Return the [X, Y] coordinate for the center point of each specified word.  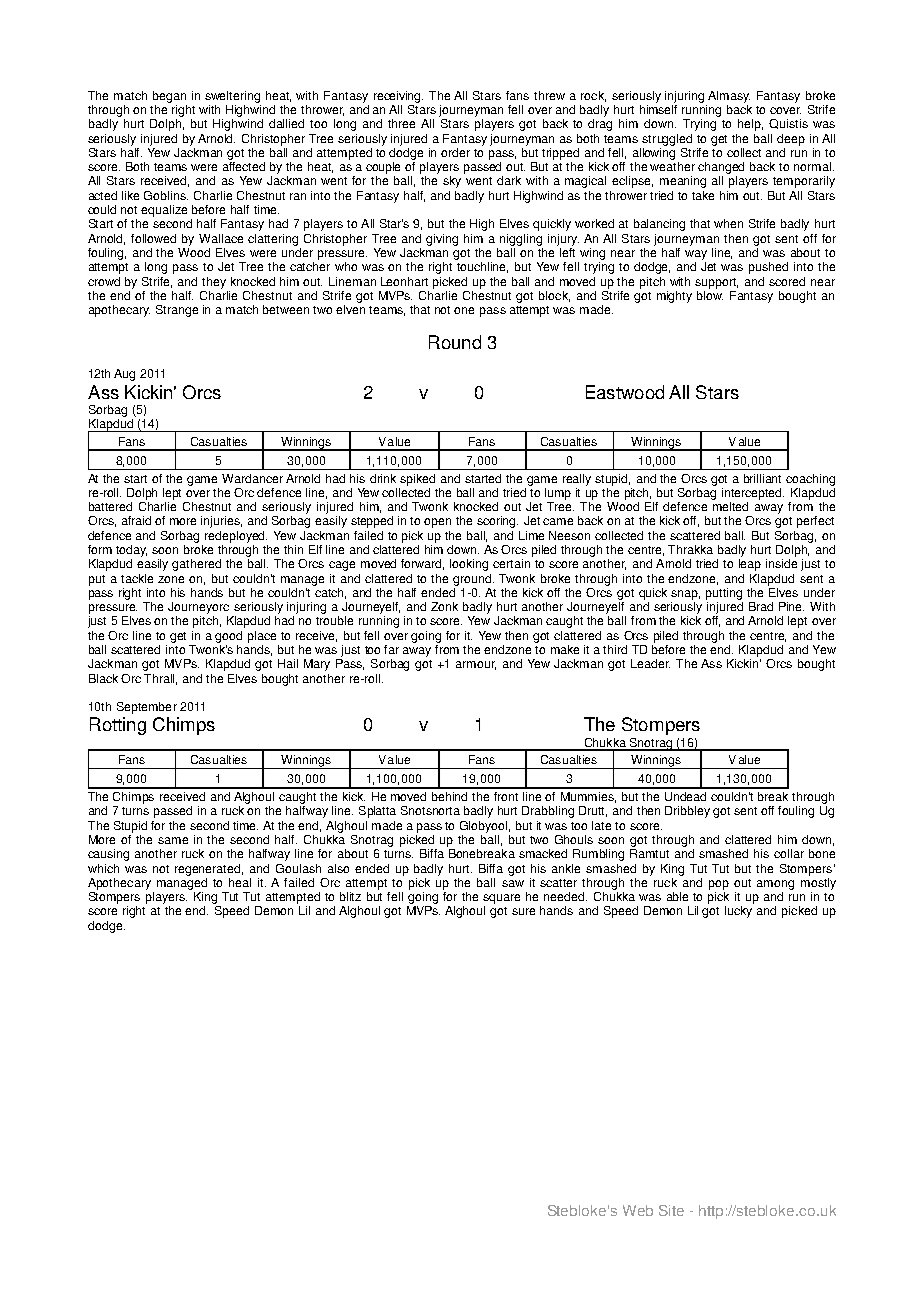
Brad [761, 606]
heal [240, 882]
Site [671, 1210]
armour [476, 665]
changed [721, 168]
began [169, 97]
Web [638, 1210]
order [455, 152]
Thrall [160, 679]
